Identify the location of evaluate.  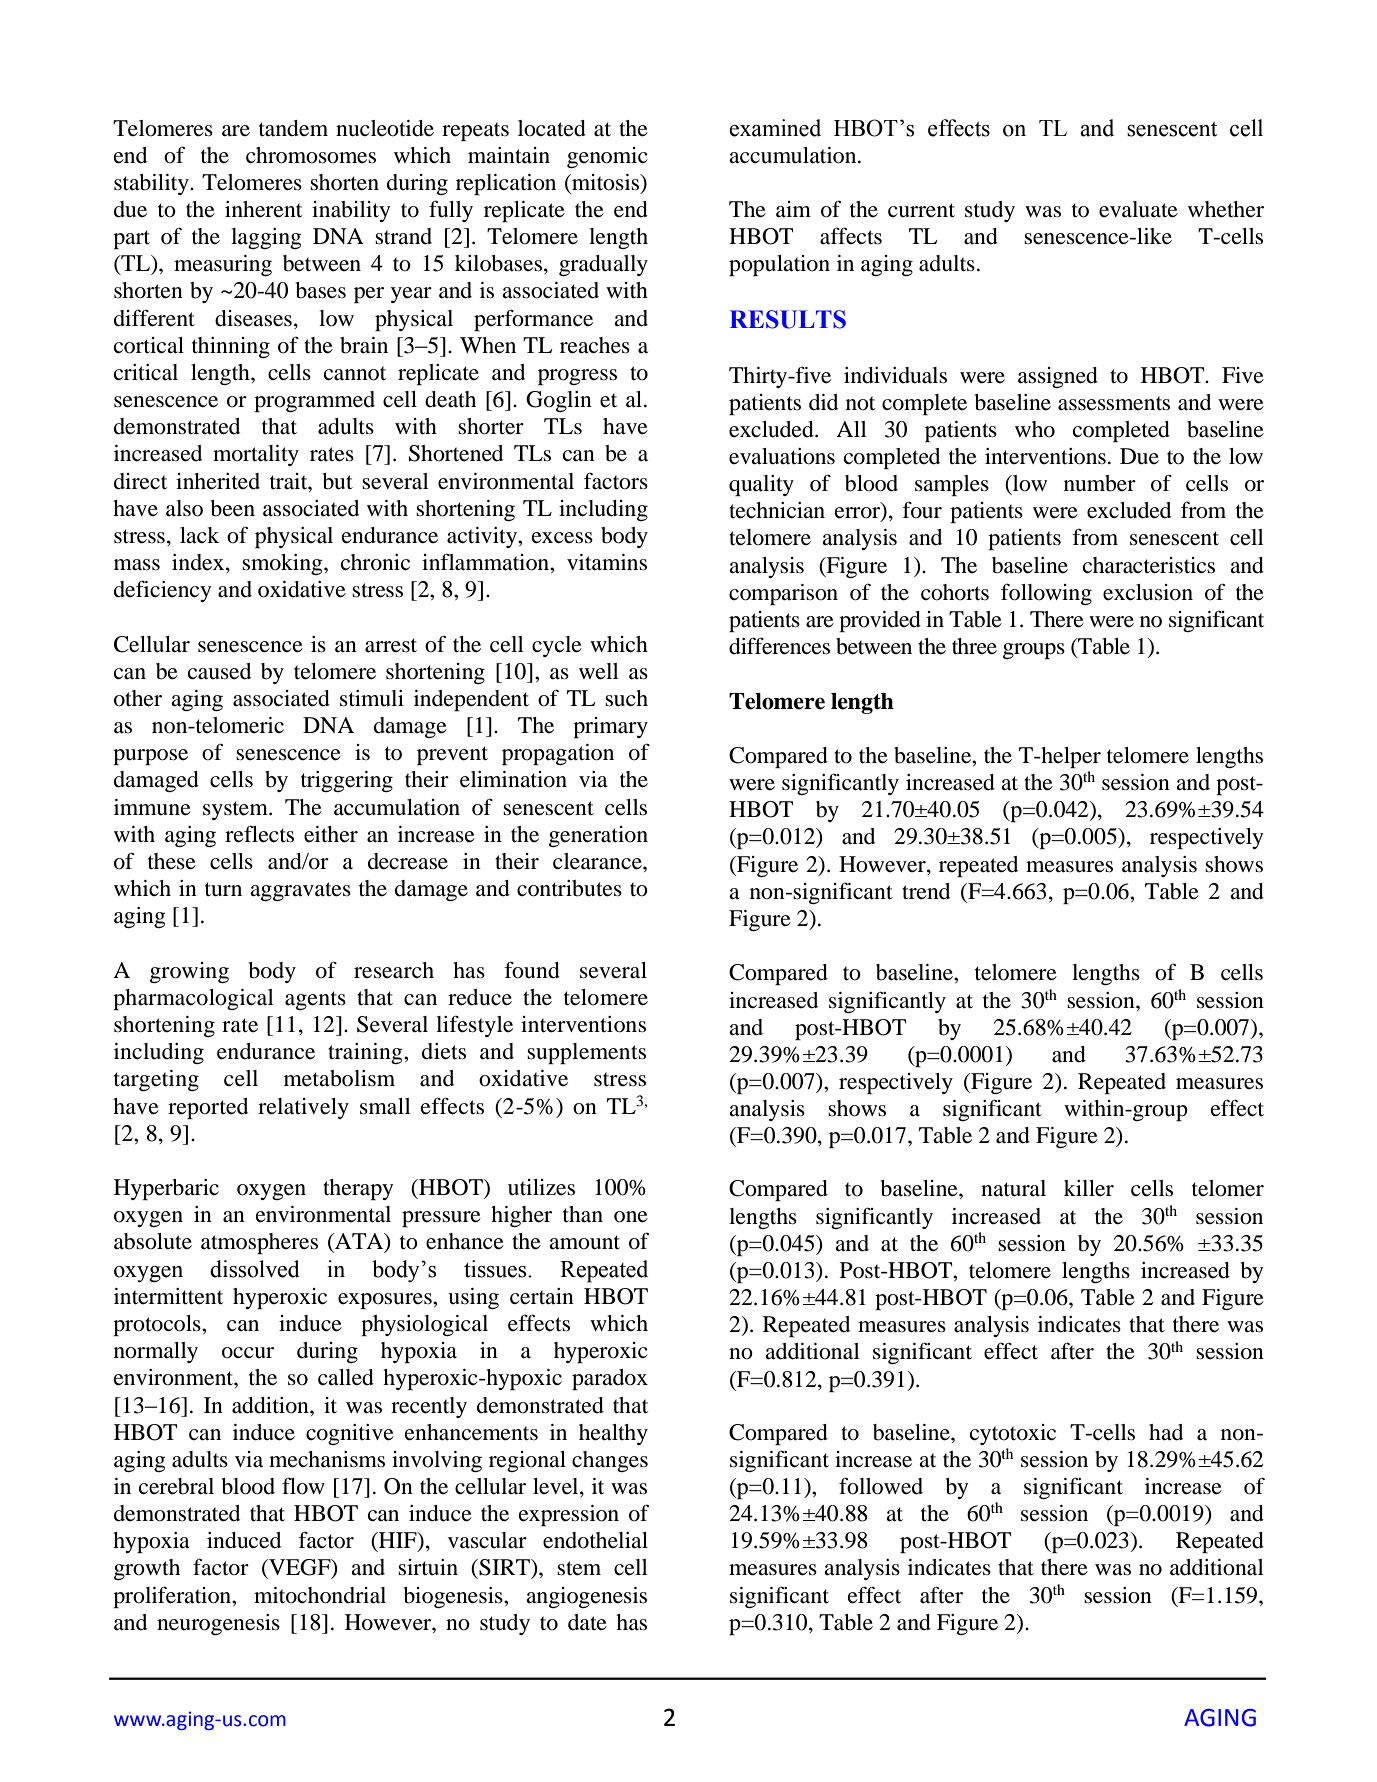
(1138, 209).
